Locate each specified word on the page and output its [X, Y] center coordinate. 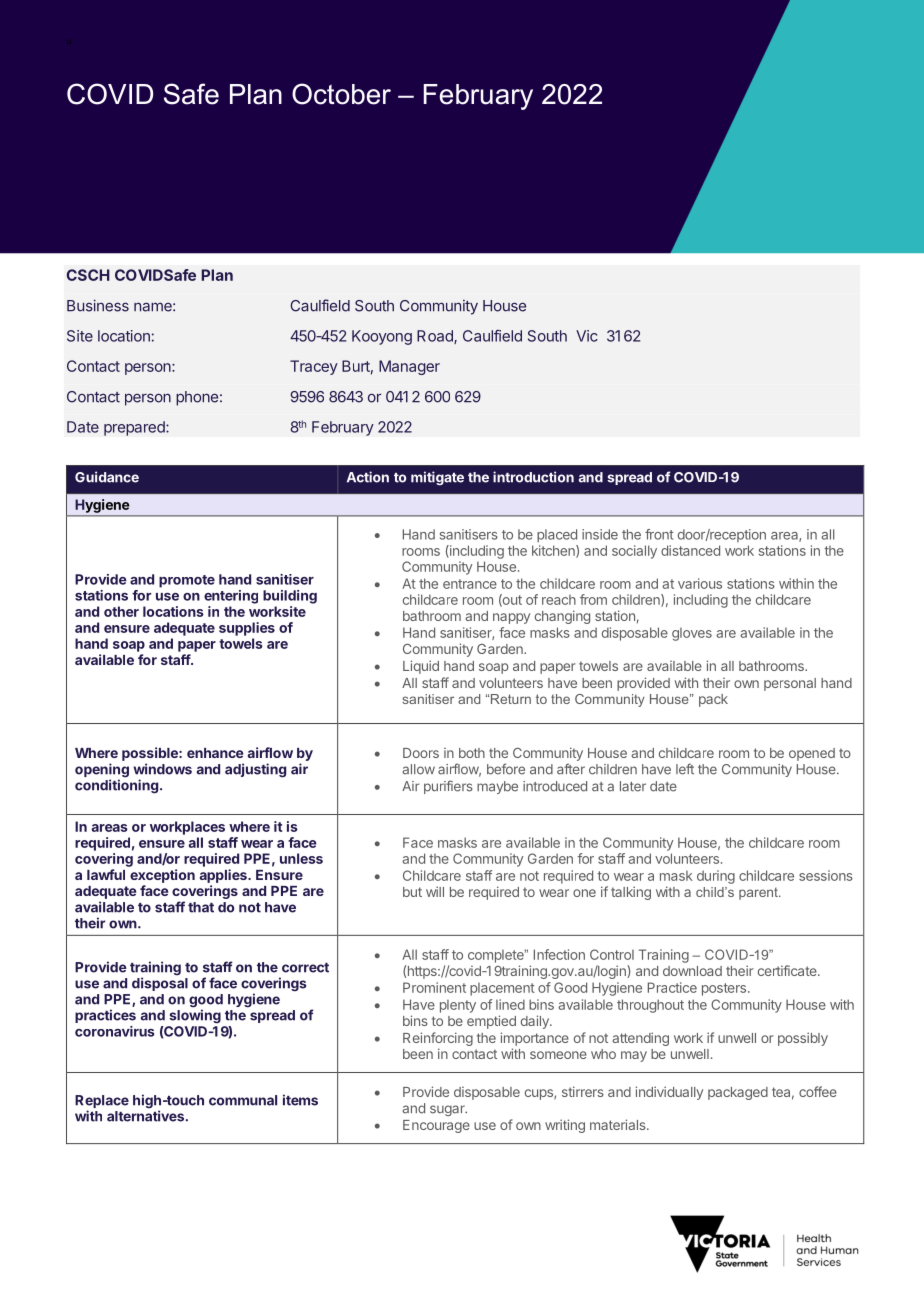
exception [162, 876]
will [435, 891]
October [341, 94]
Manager [409, 367]
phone [197, 398]
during [716, 877]
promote [187, 581]
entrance [470, 584]
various [700, 583]
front [659, 534]
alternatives [145, 1116]
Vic [587, 336]
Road [436, 337]
